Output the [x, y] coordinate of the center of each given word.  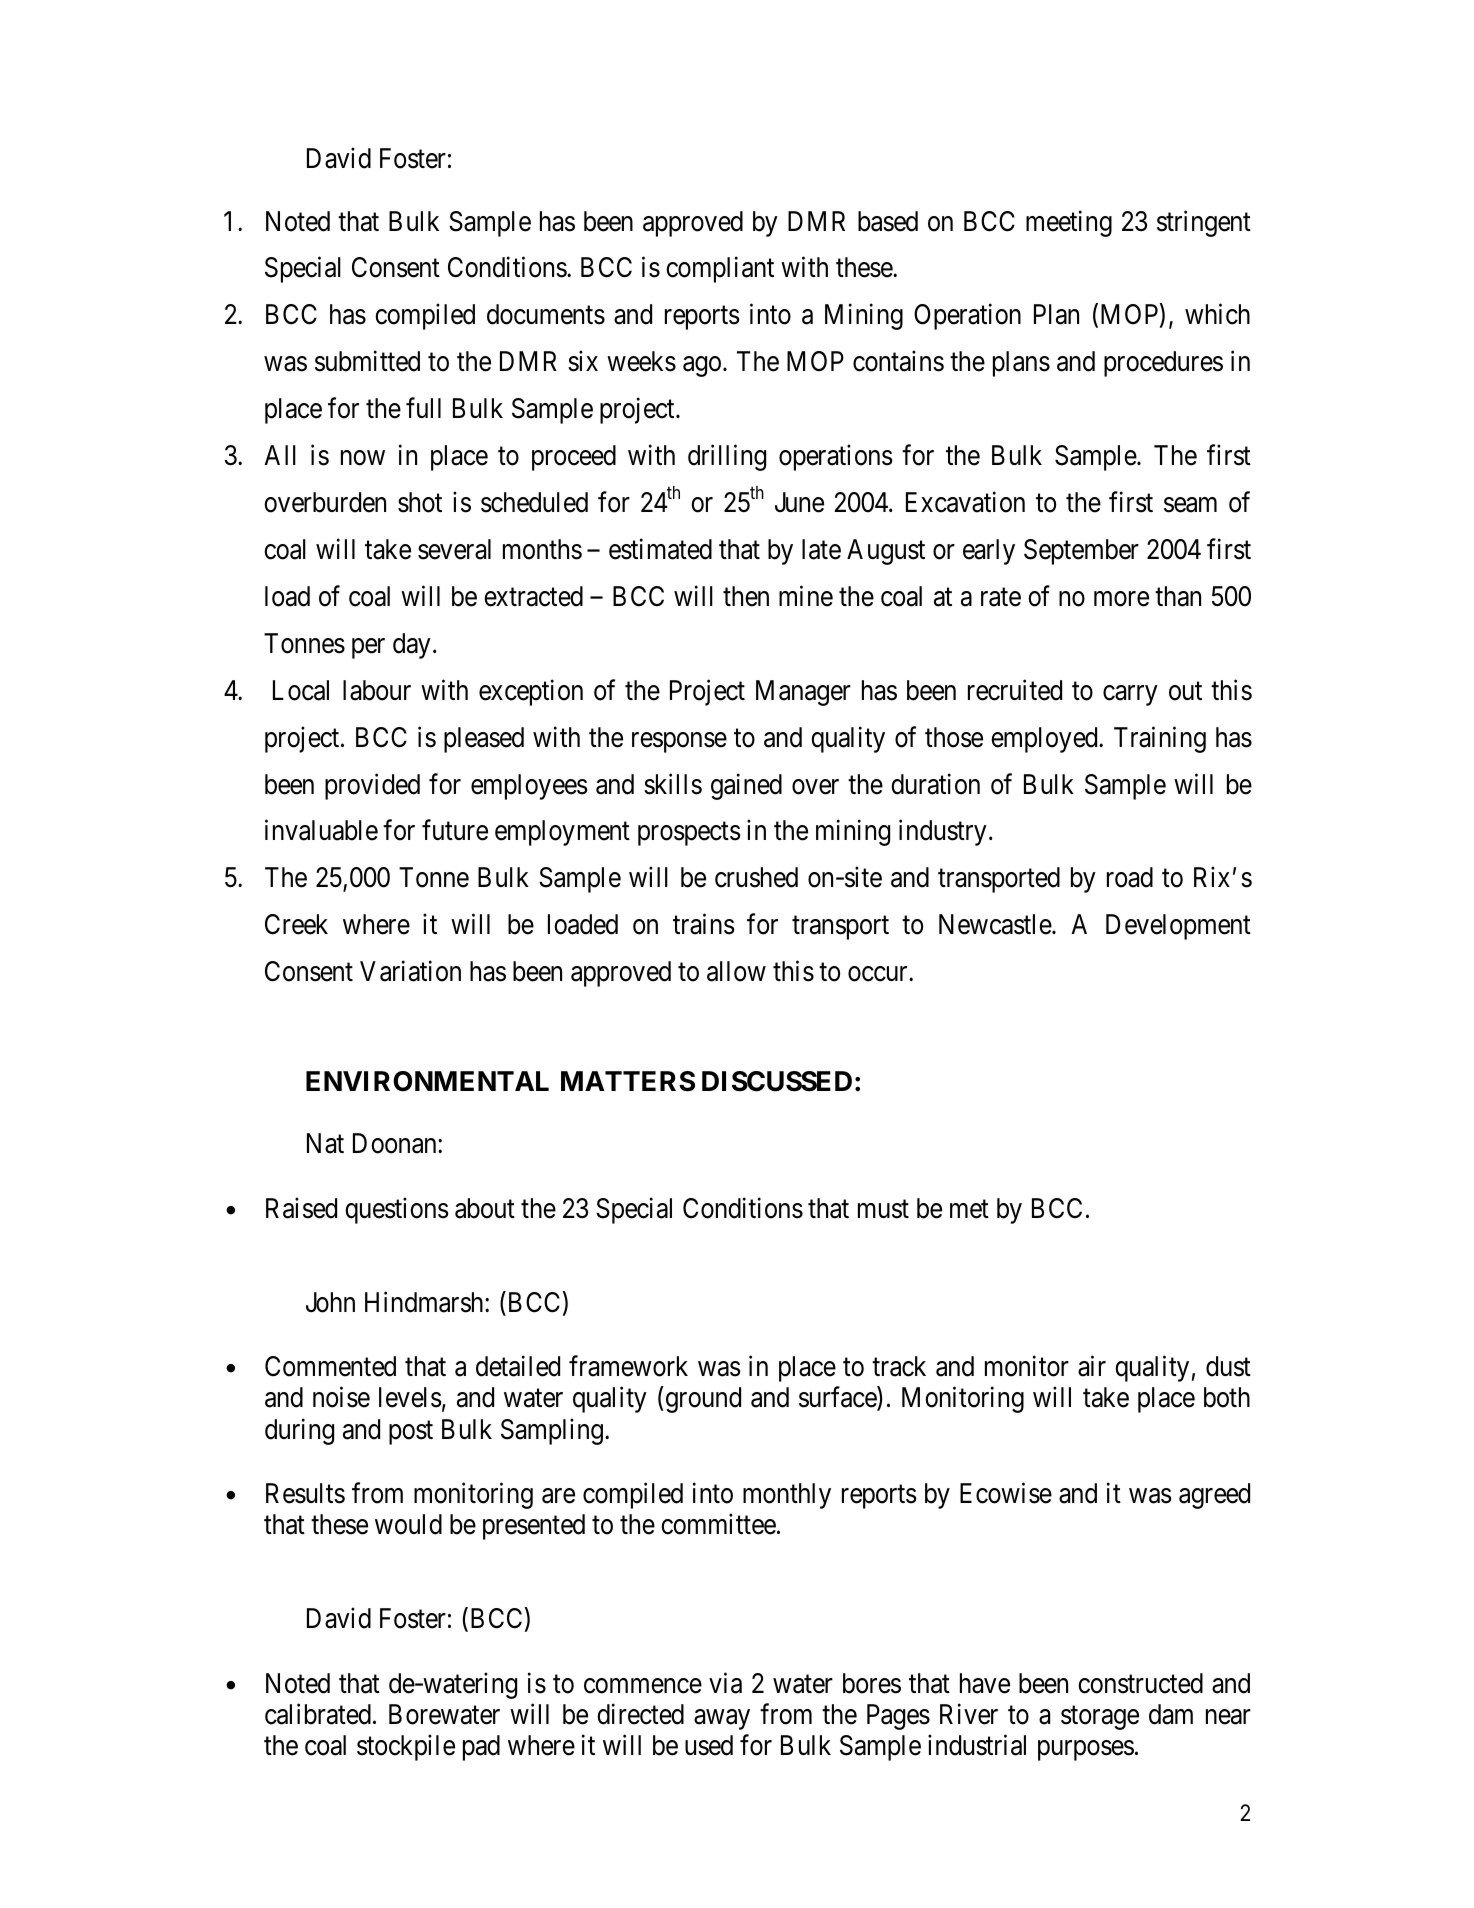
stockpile [406, 1748]
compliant [720, 270]
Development [1178, 927]
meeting [1069, 223]
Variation [410, 971]
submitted [367, 361]
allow [736, 971]
